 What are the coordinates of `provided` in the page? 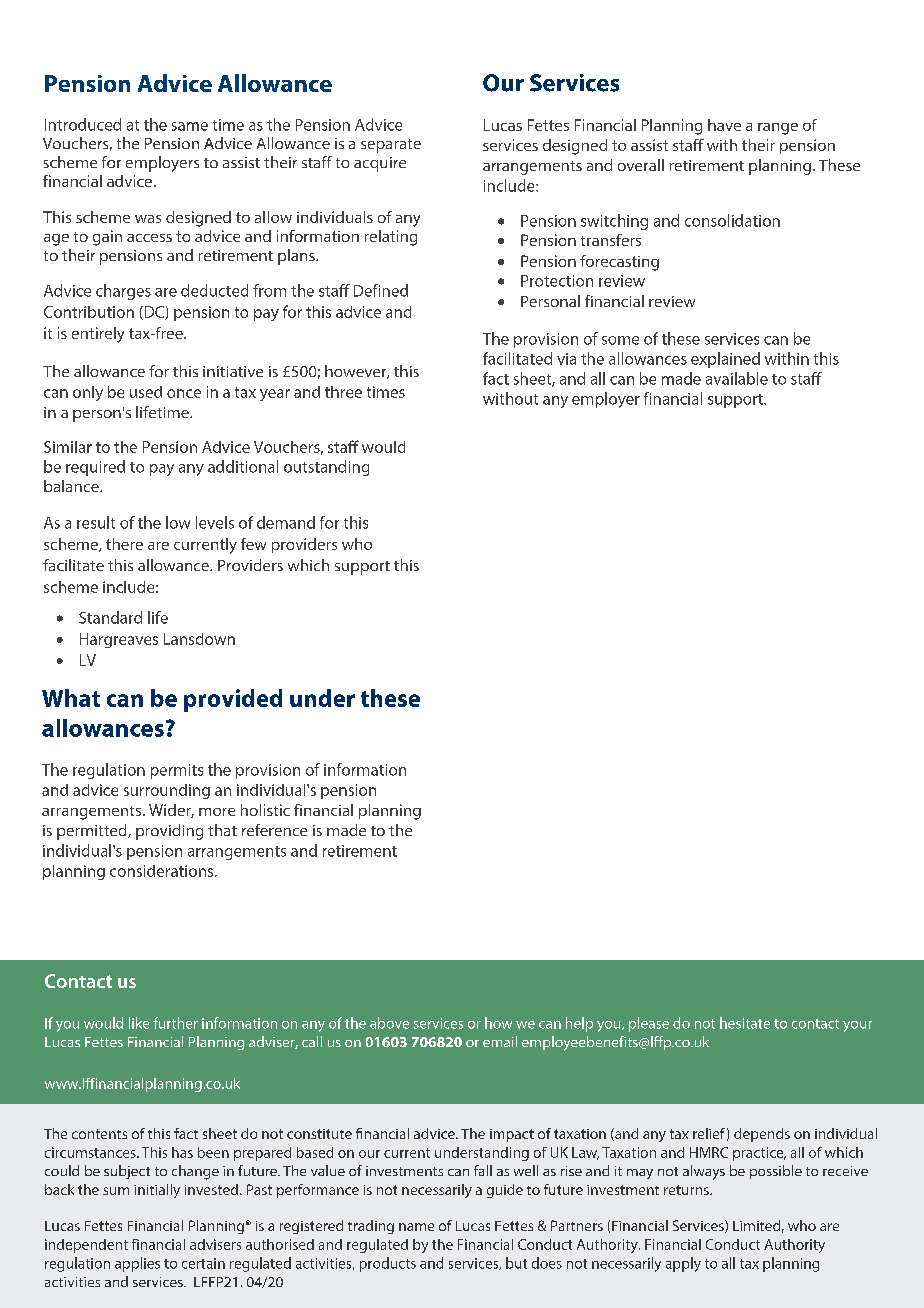 It's located at (233, 700).
